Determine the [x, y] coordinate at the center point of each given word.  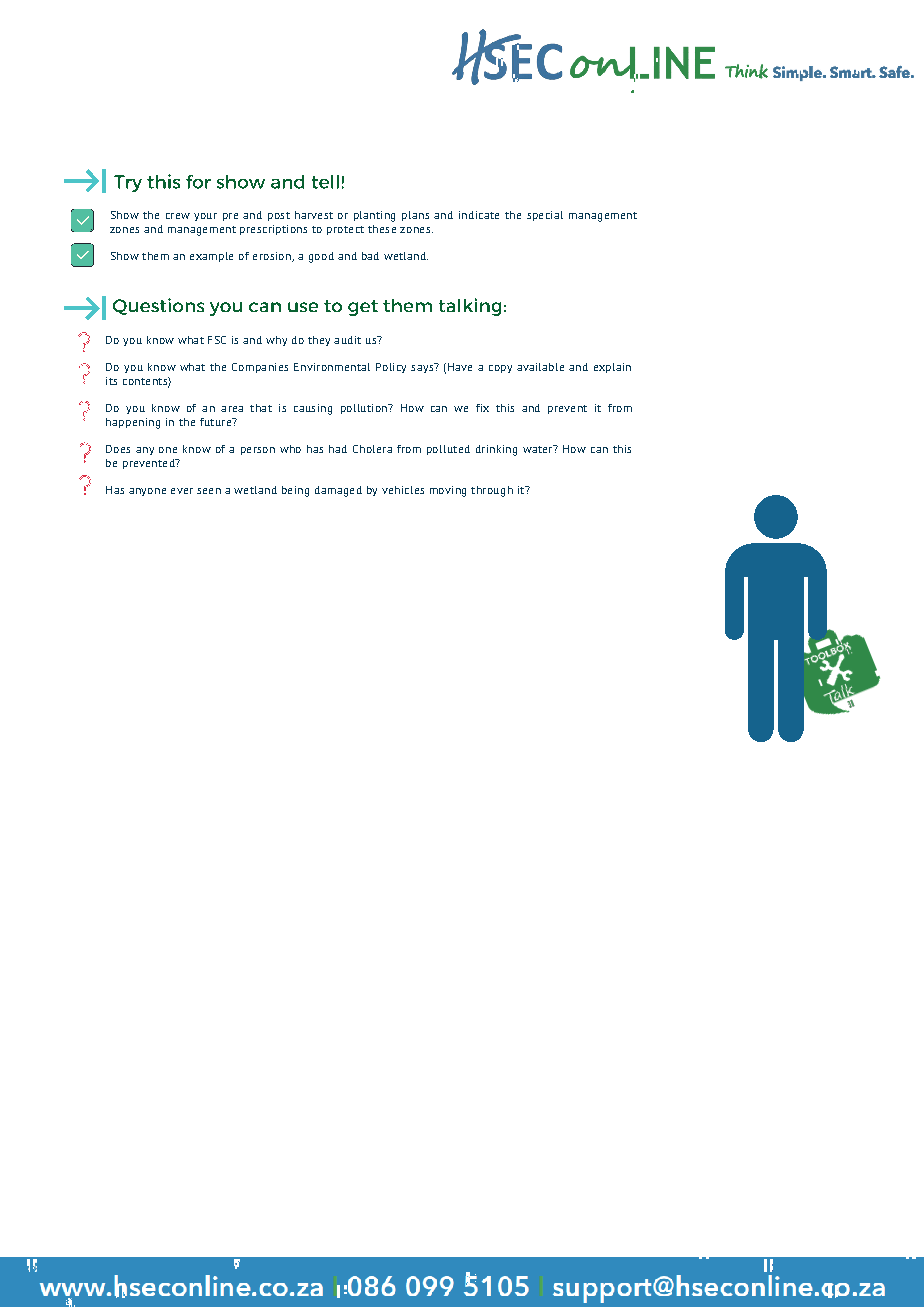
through [492, 491]
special [545, 216]
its [111, 381]
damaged [338, 491]
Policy [391, 368]
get [363, 308]
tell [325, 182]
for [198, 182]
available [540, 367]
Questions [158, 306]
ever [182, 491]
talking [470, 307]
